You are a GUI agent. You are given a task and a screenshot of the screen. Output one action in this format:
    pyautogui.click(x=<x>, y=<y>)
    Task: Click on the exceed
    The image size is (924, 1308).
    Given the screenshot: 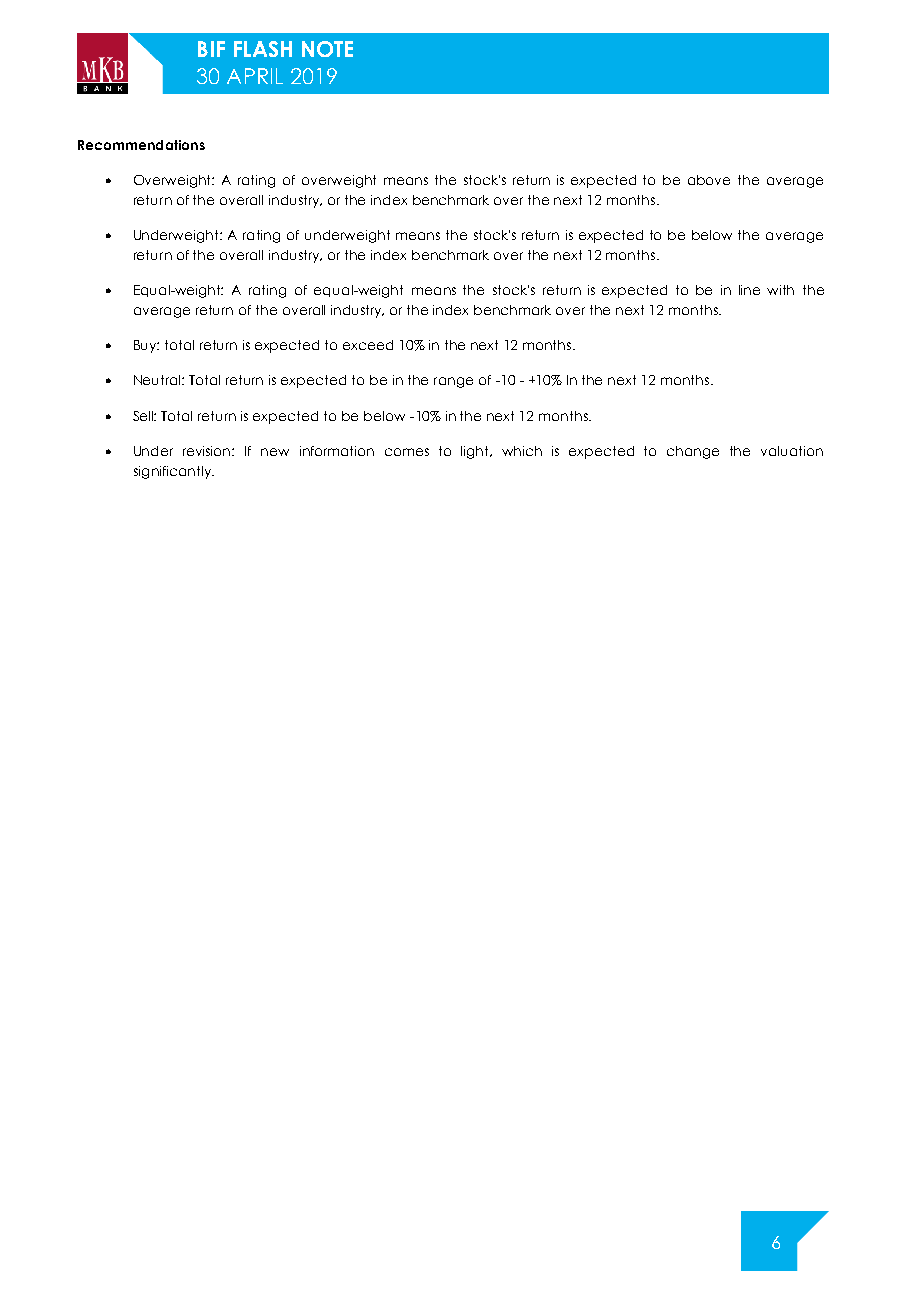 What is the action you would take?
    pyautogui.click(x=368, y=345)
